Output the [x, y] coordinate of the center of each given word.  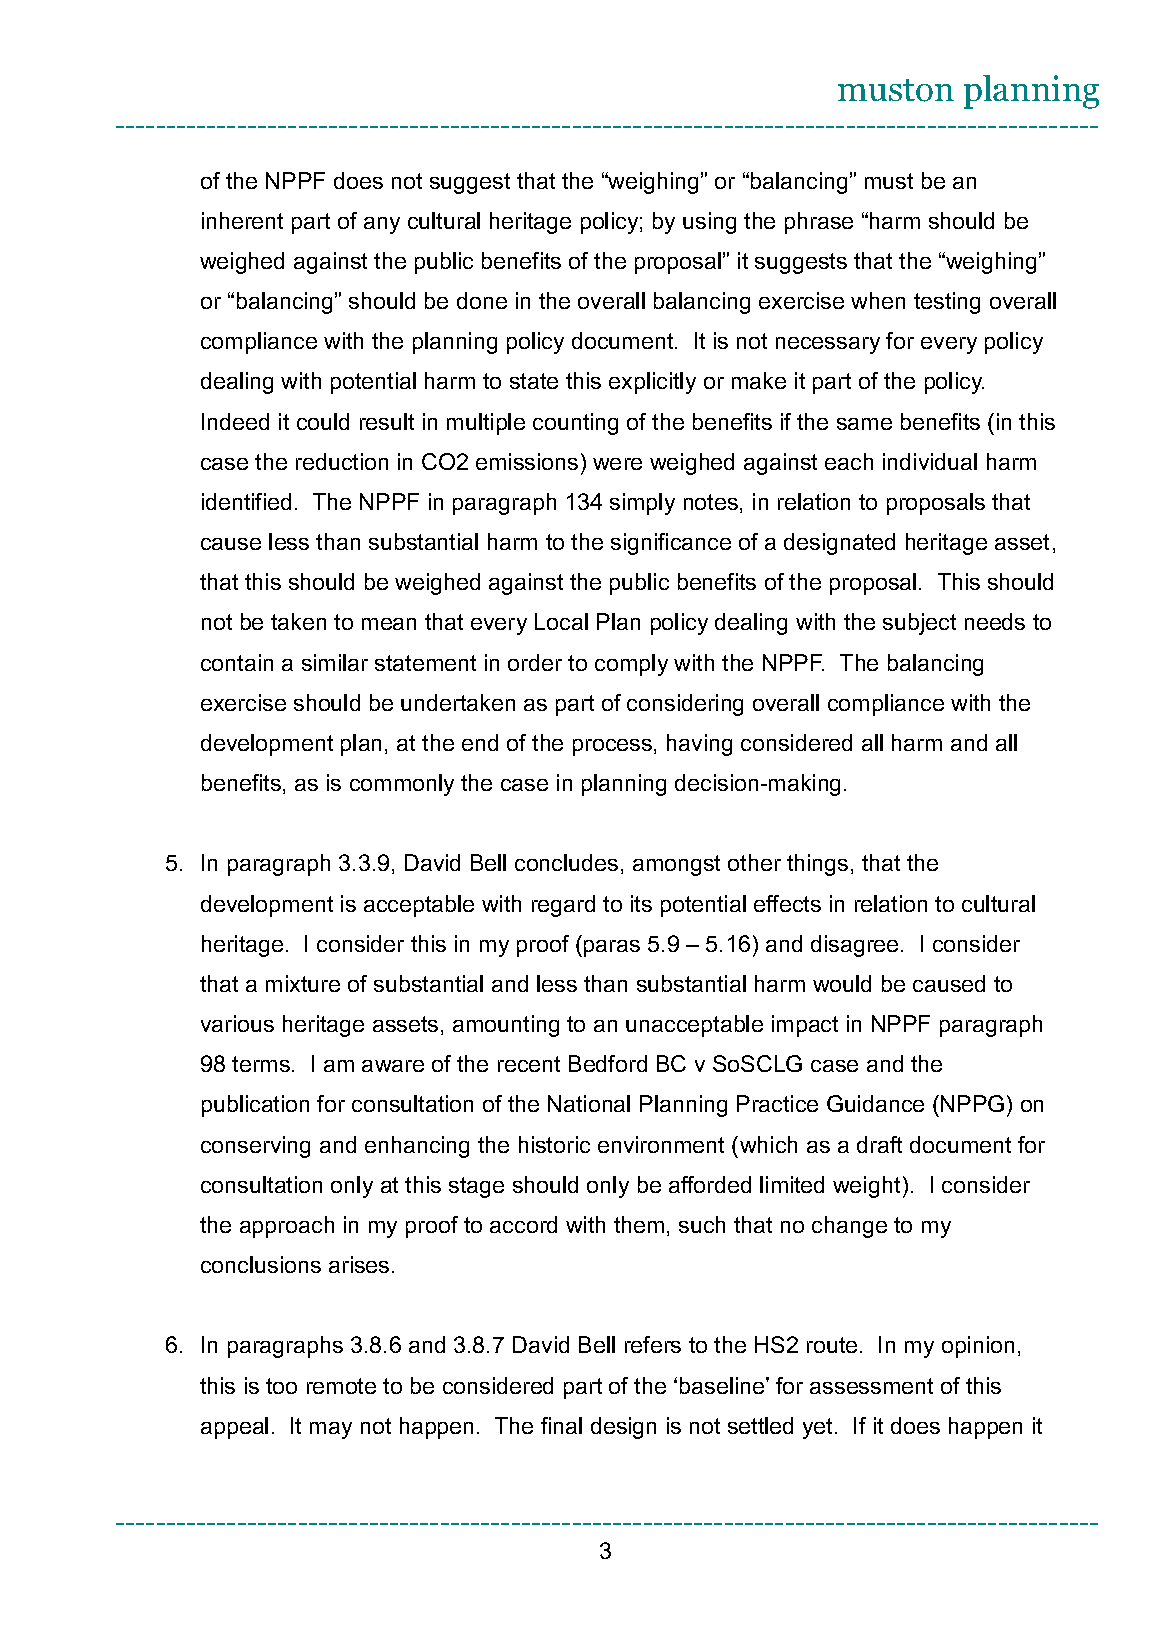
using [709, 223]
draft [879, 1144]
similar [335, 662]
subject [919, 624]
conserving [255, 1147]
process [612, 747]
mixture [303, 983]
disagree [854, 946]
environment [661, 1144]
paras [612, 948]
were [617, 464]
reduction [342, 461]
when [878, 300]
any [382, 225]
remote [341, 1386]
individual [930, 461]
